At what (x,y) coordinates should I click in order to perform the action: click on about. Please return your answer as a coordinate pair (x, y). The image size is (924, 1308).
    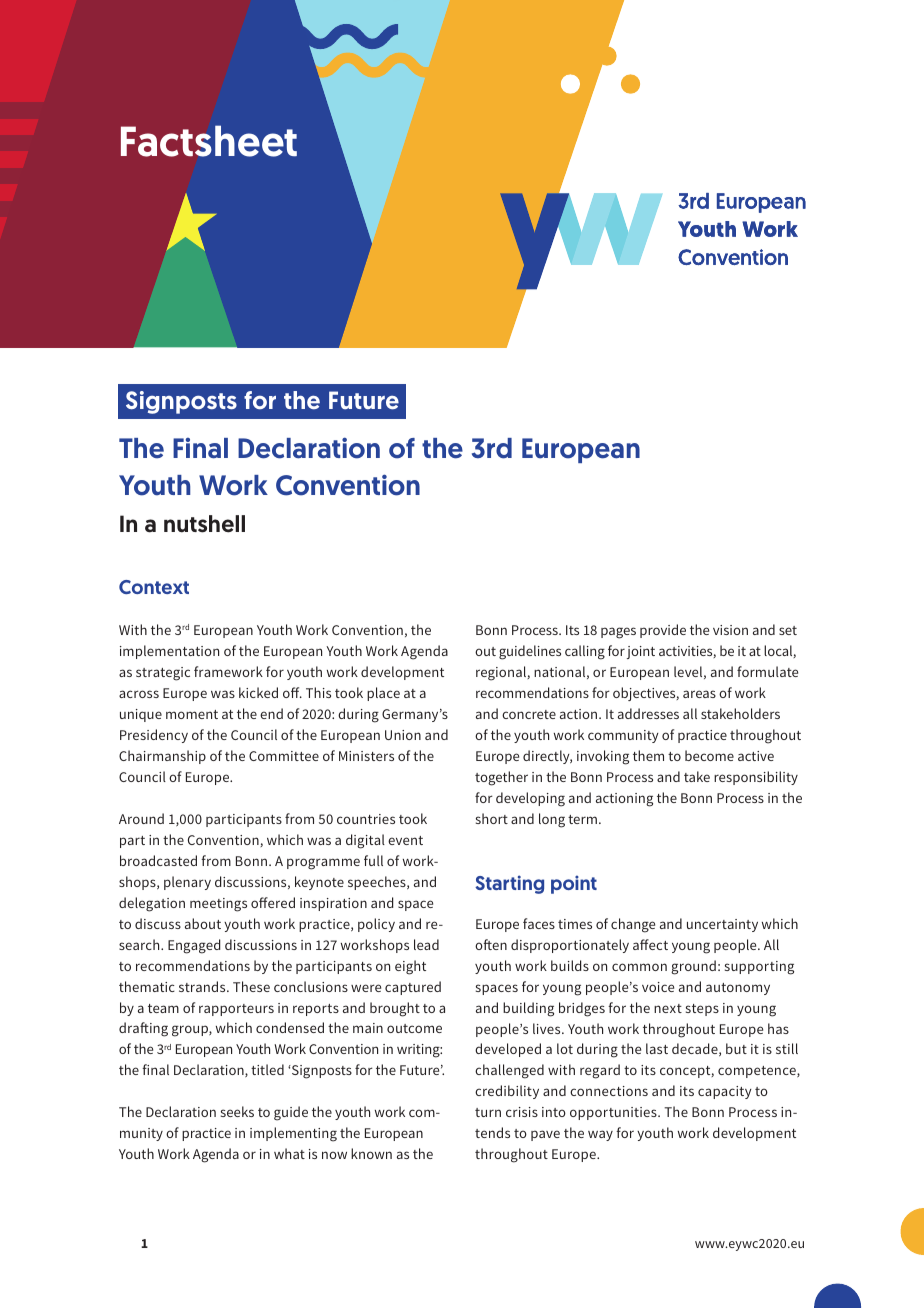
    Looking at the image, I should click on (203, 923).
